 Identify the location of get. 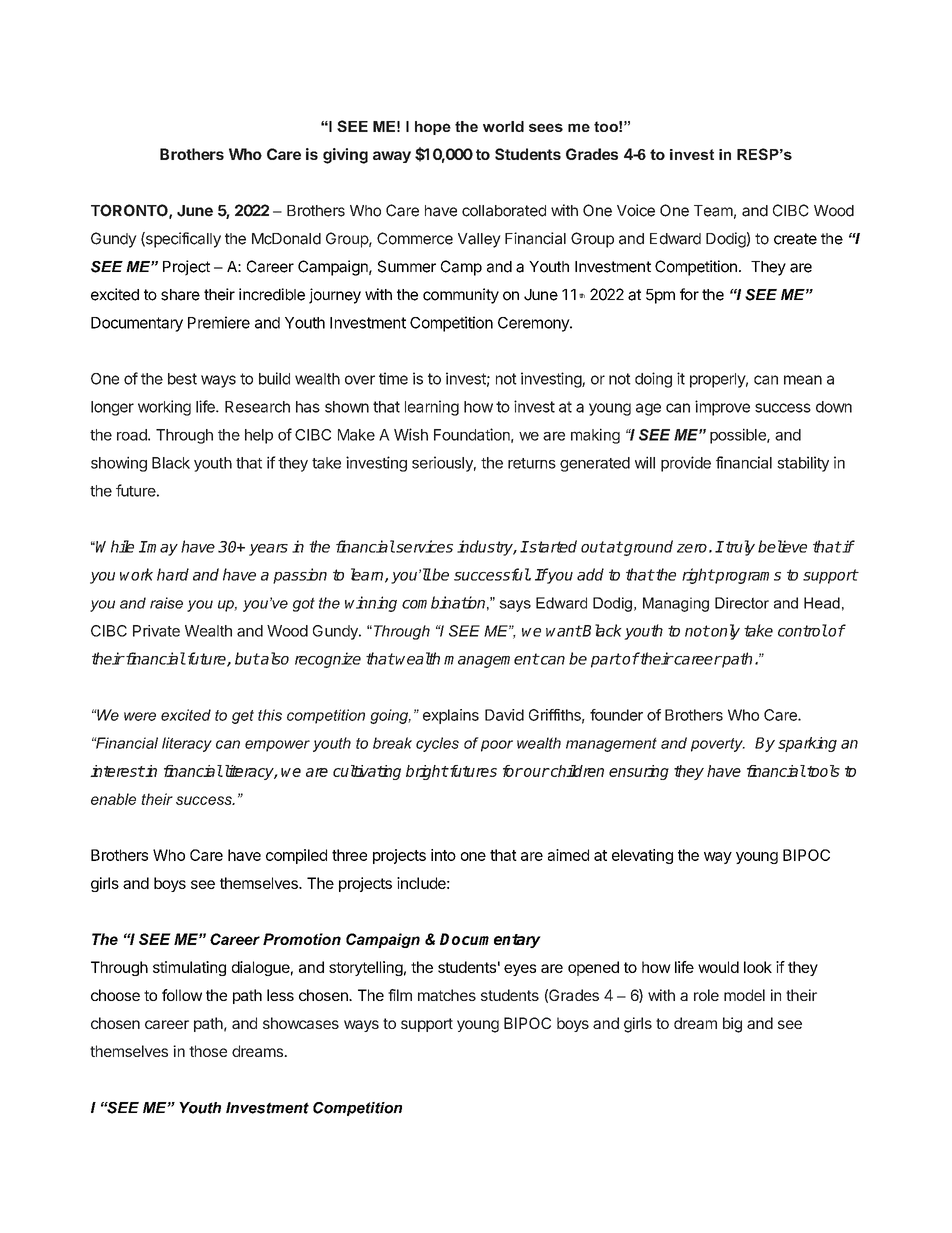
(243, 717).
